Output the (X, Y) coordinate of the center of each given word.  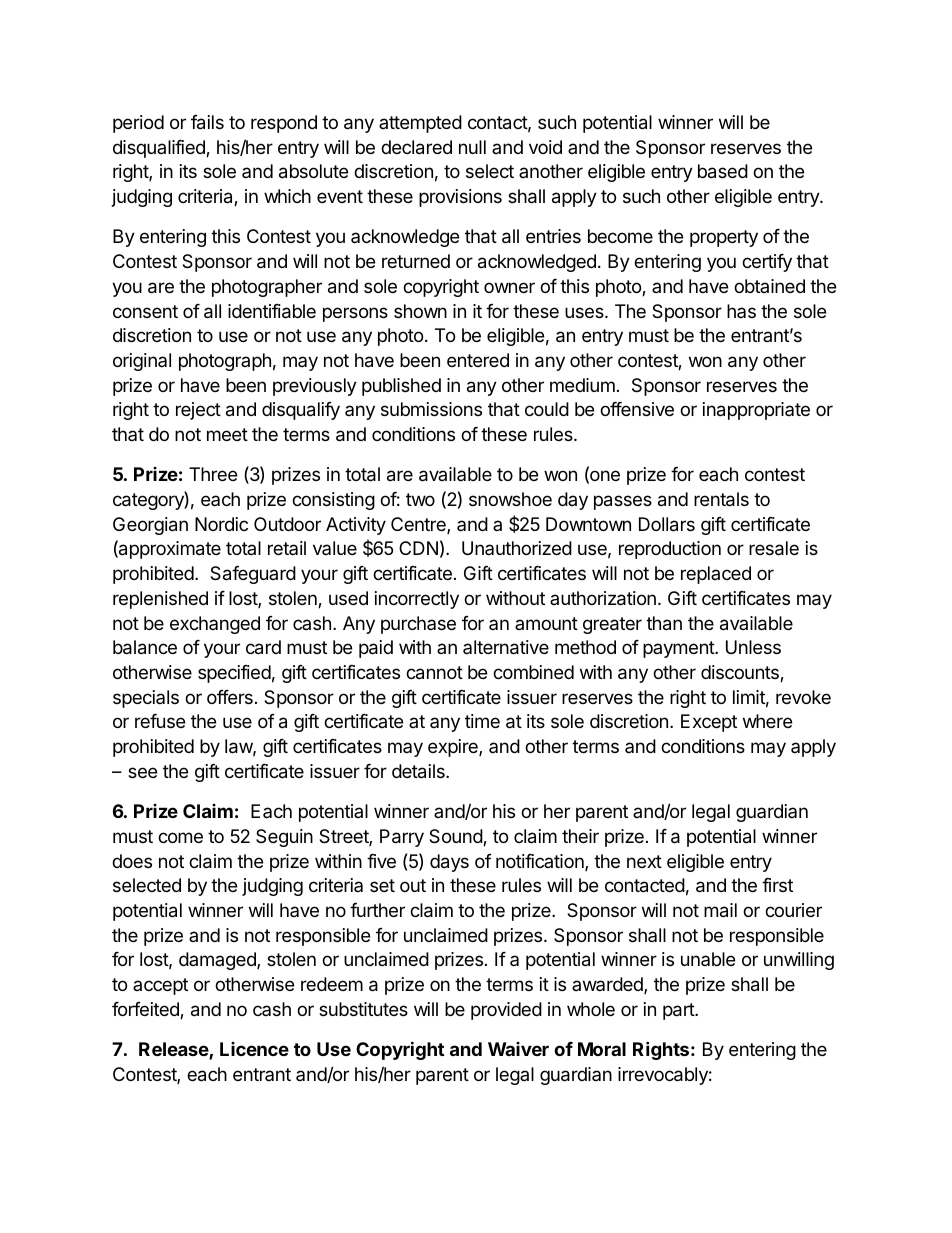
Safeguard (253, 575)
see (142, 772)
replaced (716, 575)
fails (207, 122)
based (723, 171)
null (472, 147)
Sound (456, 837)
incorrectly (417, 600)
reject (198, 411)
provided (506, 1011)
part (679, 1011)
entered (478, 360)
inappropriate (756, 411)
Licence (254, 1049)
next (644, 861)
